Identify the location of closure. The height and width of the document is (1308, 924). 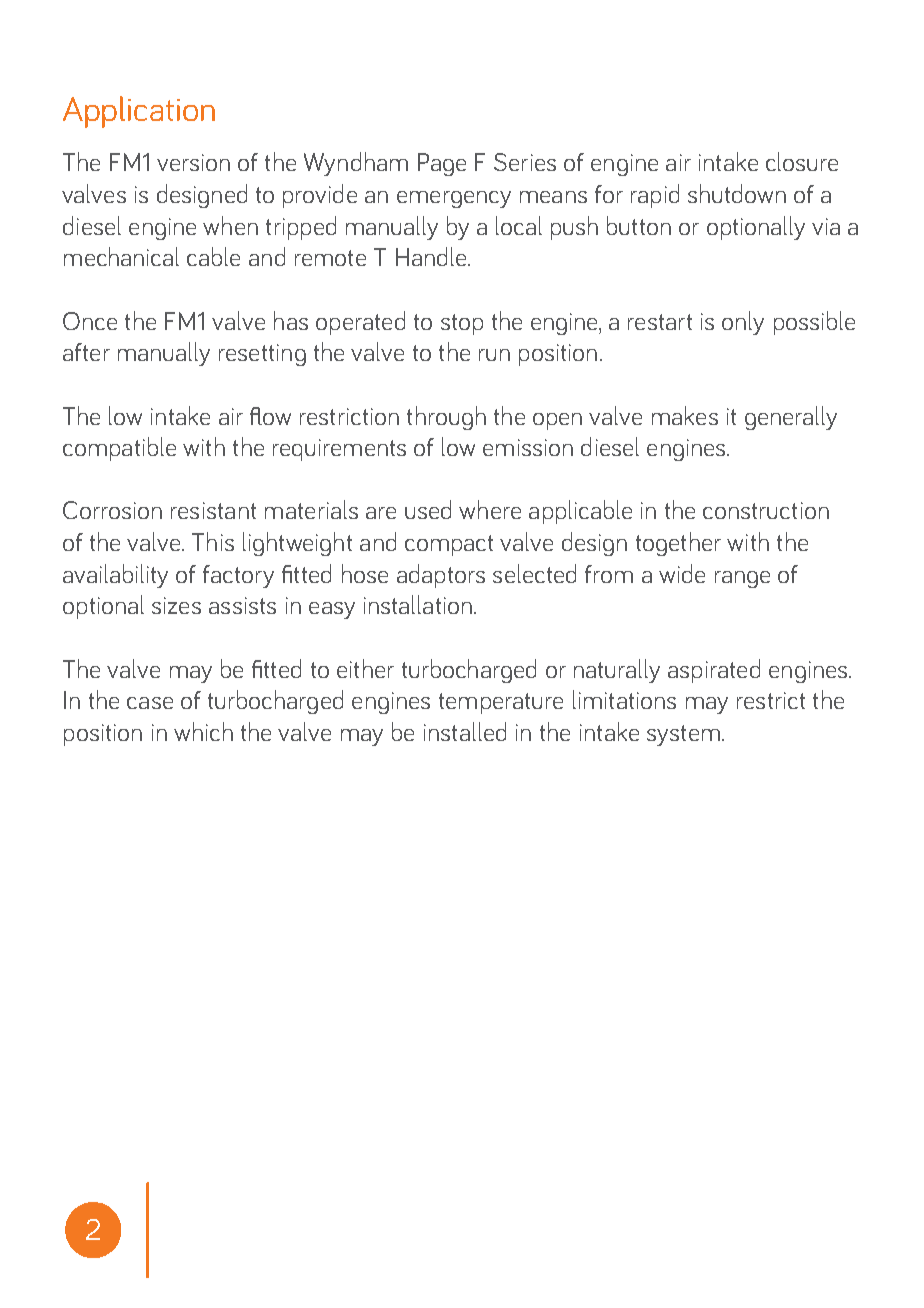
(802, 161).
